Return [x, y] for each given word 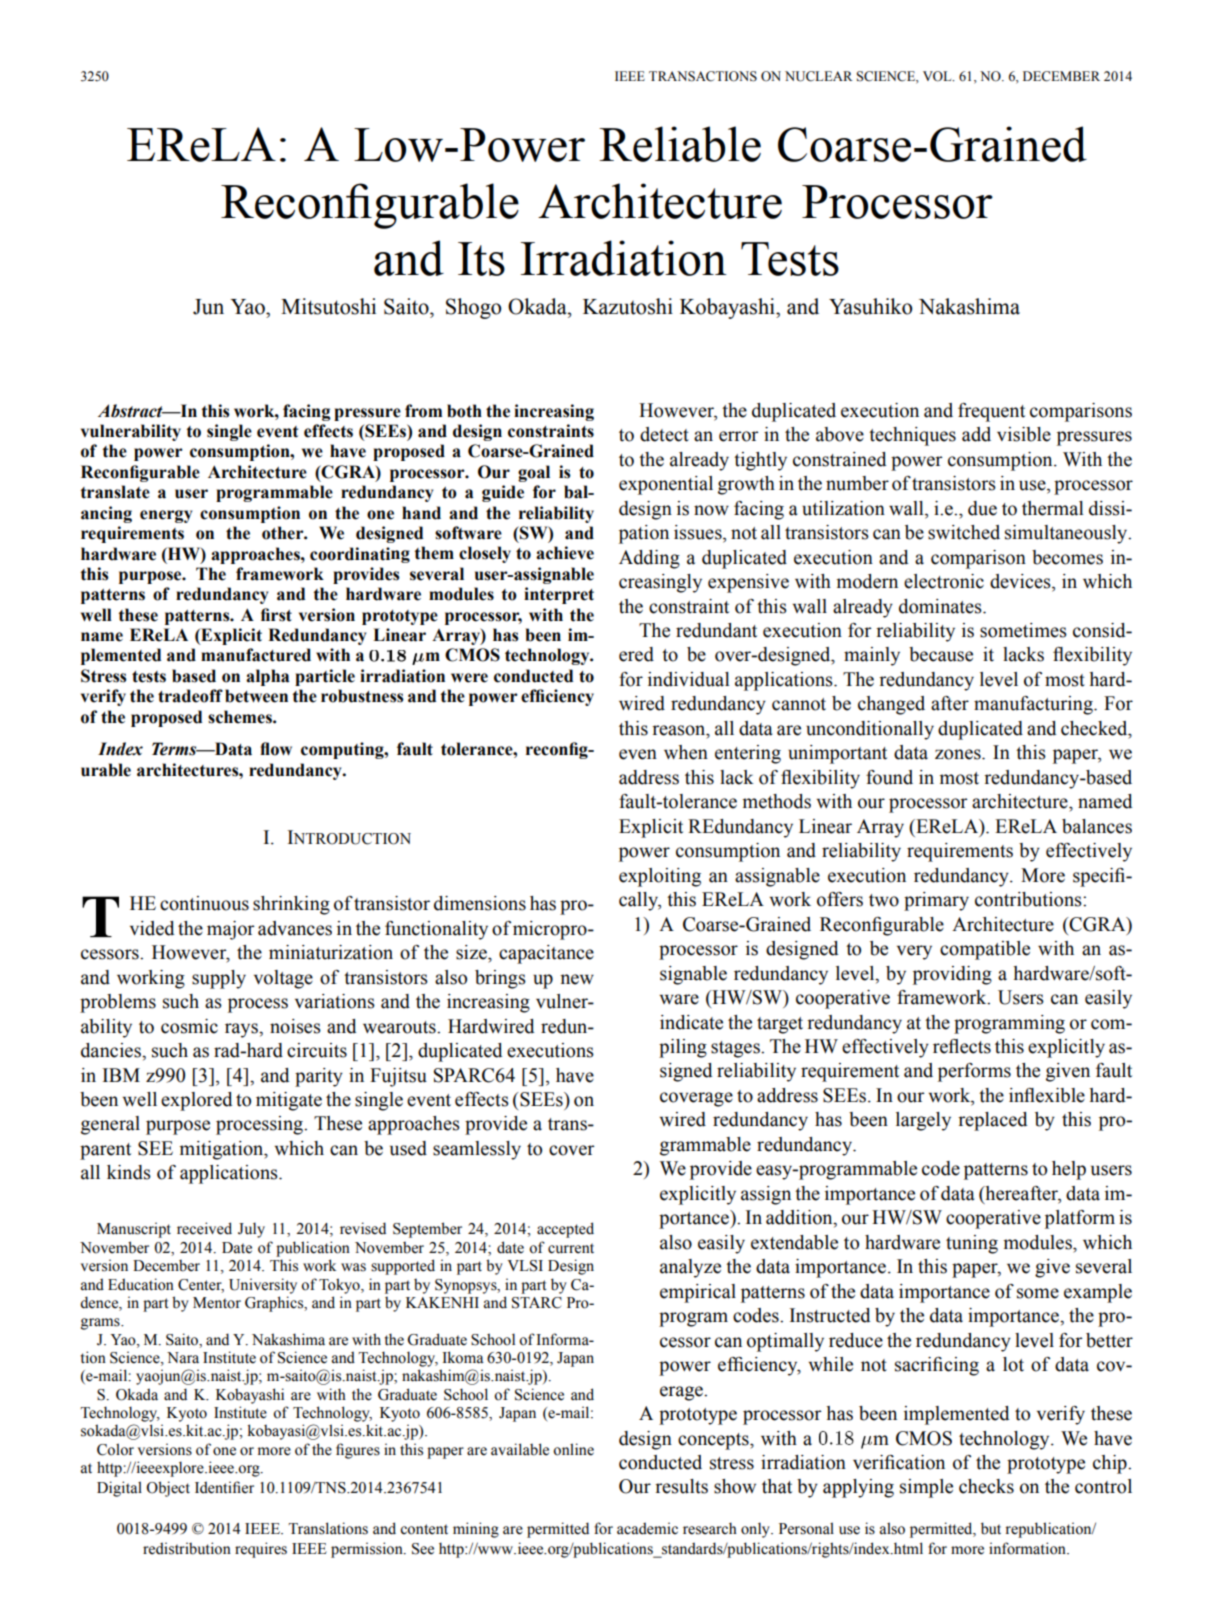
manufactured [256, 655]
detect [664, 434]
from [423, 411]
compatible [985, 950]
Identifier [224, 1487]
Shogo [473, 308]
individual [689, 679]
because [941, 654]
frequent [991, 412]
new [577, 979]
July [251, 1230]
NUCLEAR [819, 76]
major [231, 930]
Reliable [680, 144]
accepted [565, 1230]
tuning [972, 1244]
